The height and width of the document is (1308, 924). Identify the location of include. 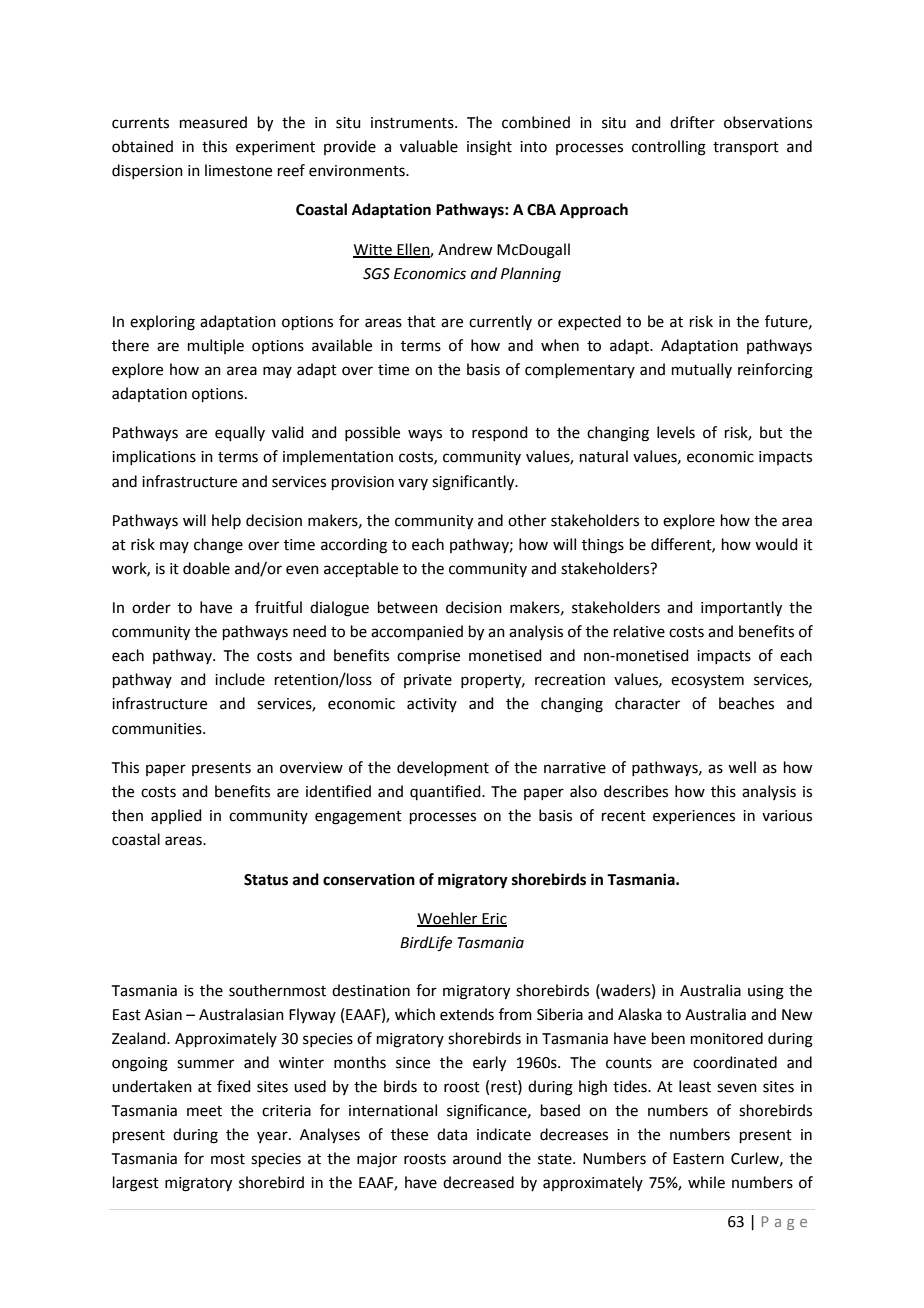
(240, 679).
